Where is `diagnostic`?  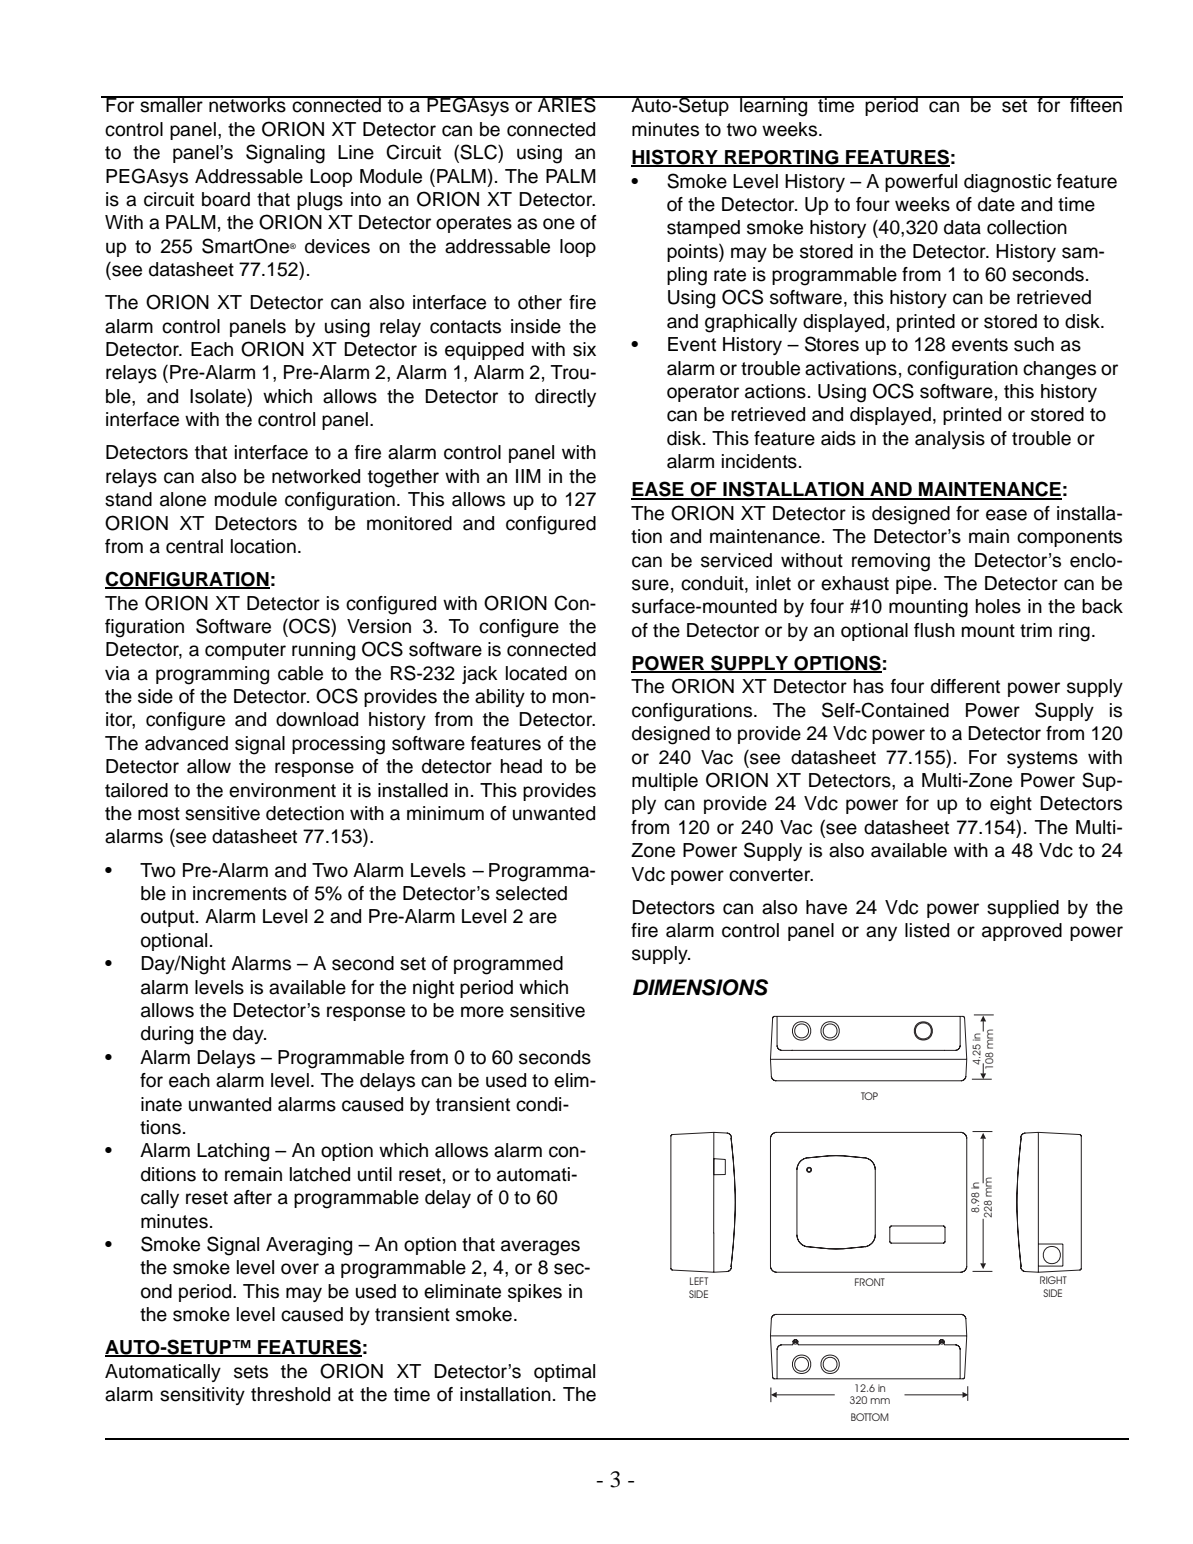 diagnostic is located at coordinates (1007, 183).
